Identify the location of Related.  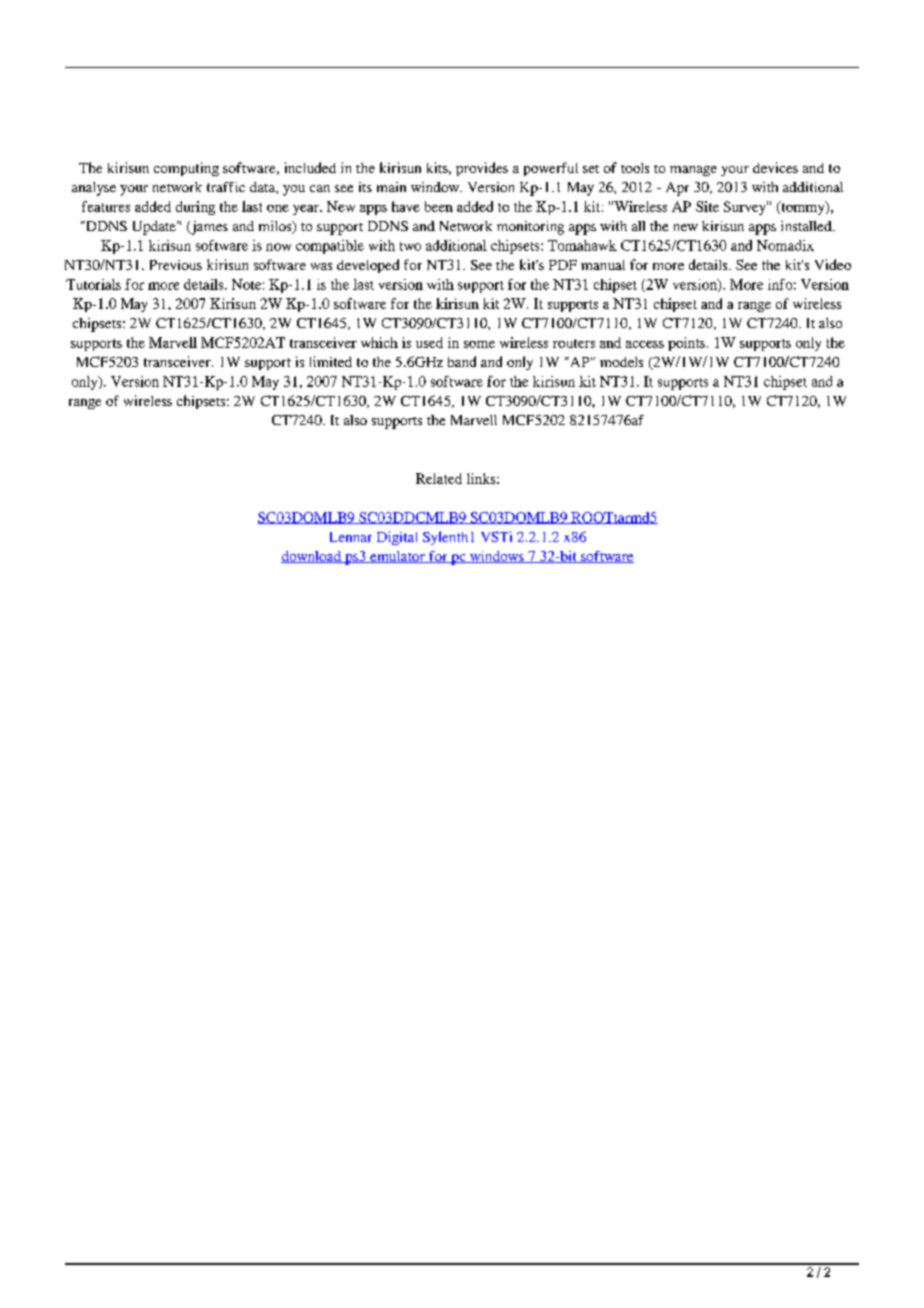
(439, 478).
